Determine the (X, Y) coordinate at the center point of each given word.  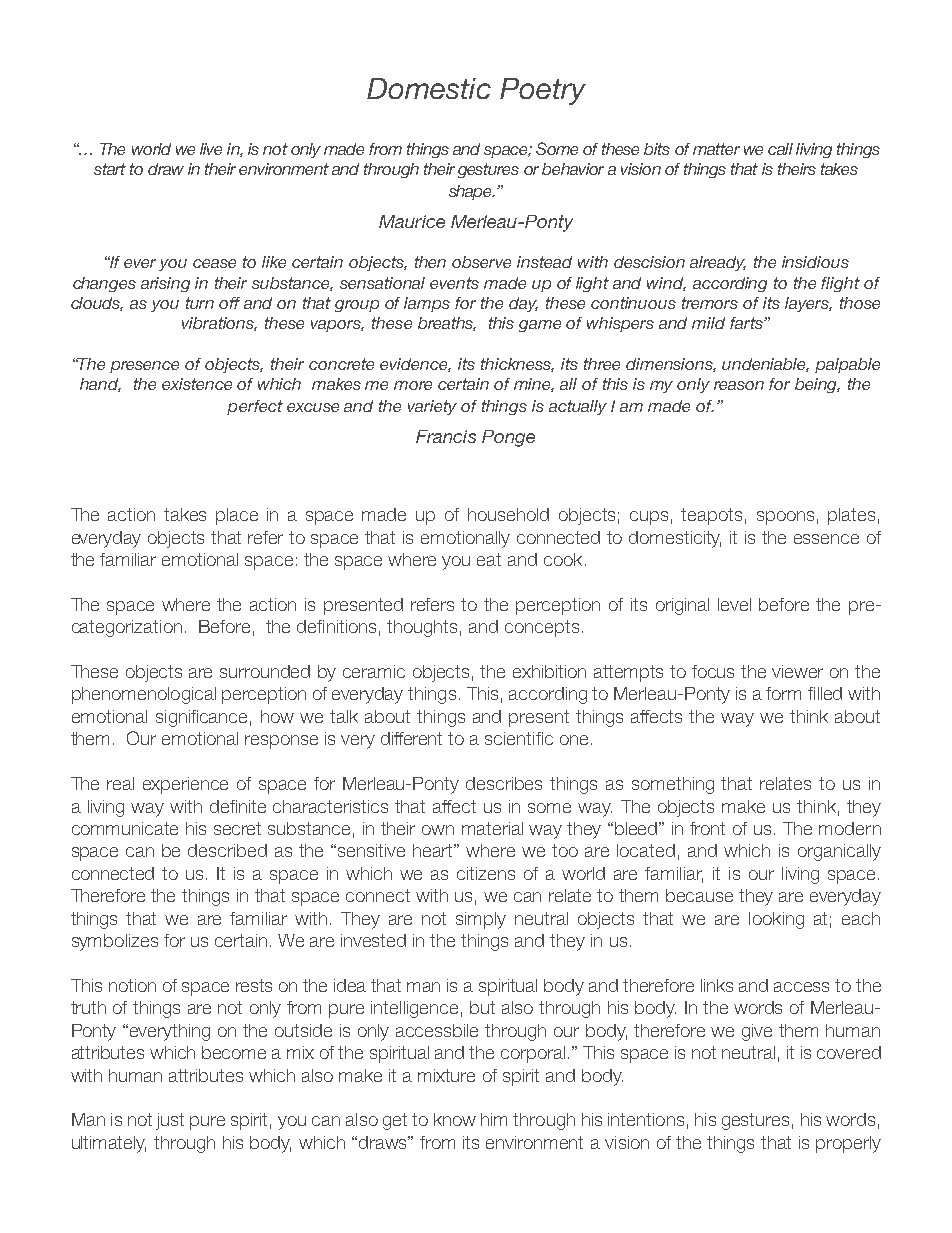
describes (504, 783)
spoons (785, 518)
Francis (446, 436)
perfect (255, 407)
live (211, 149)
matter (716, 149)
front (707, 828)
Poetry (543, 91)
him (494, 1119)
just (170, 1121)
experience (185, 785)
